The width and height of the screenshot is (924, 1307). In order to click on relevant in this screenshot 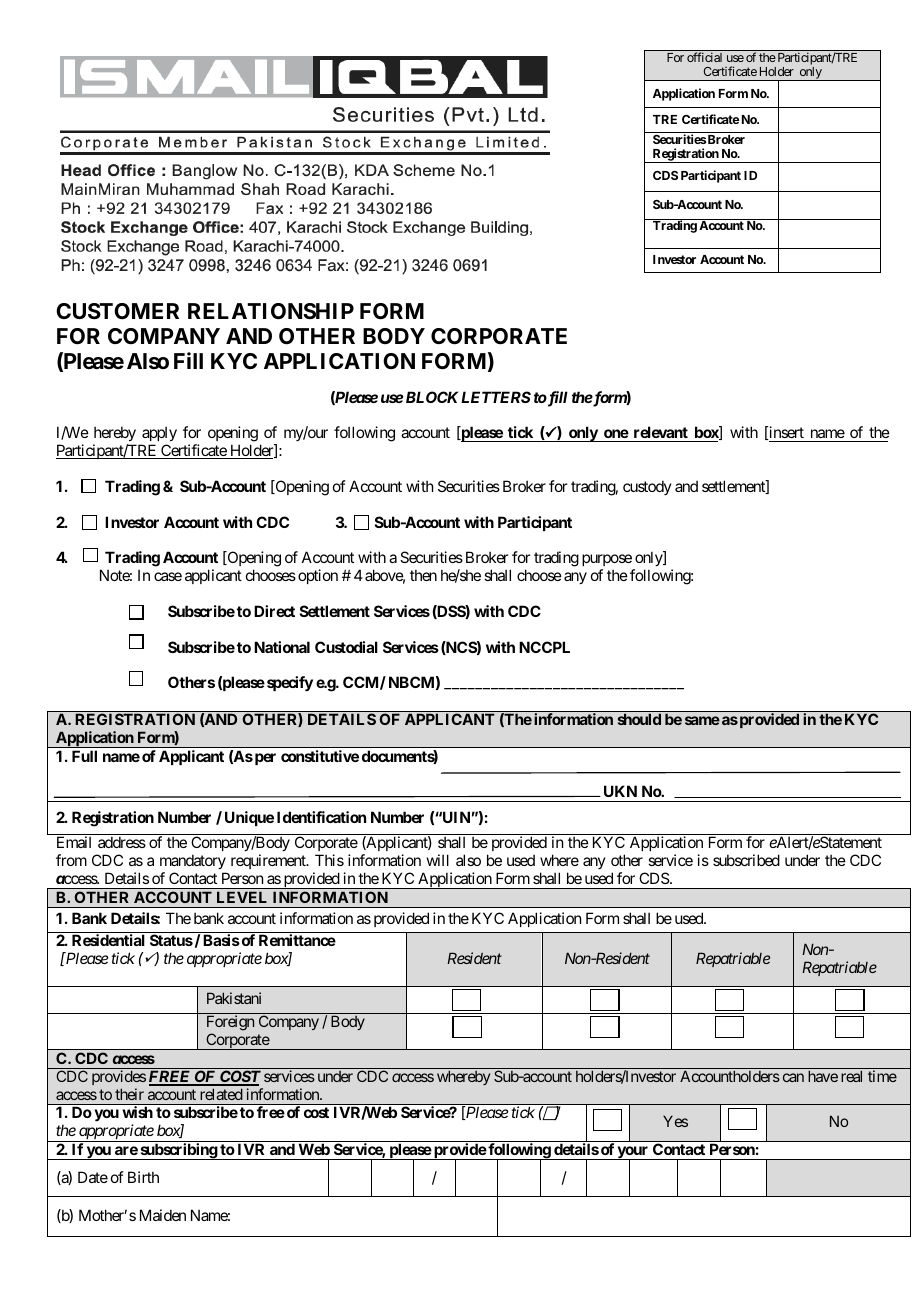, I will do `click(660, 434)`.
